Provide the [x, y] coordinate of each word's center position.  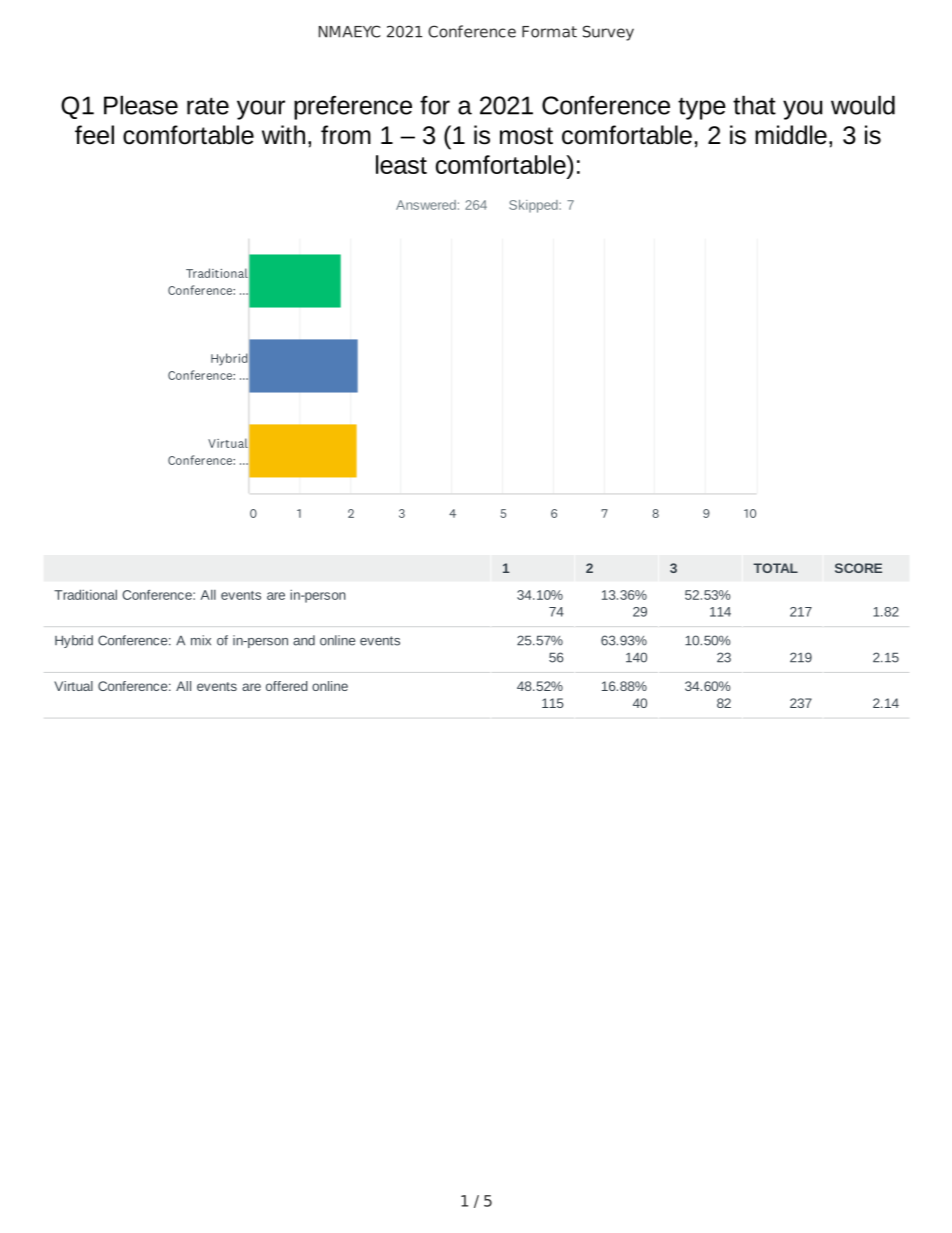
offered [287, 686]
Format [549, 32]
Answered [426, 205]
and [304, 640]
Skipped [534, 206]
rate [208, 106]
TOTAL [775, 568]
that [754, 105]
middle [791, 135]
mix [201, 640]
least [401, 164]
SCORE [858, 568]
